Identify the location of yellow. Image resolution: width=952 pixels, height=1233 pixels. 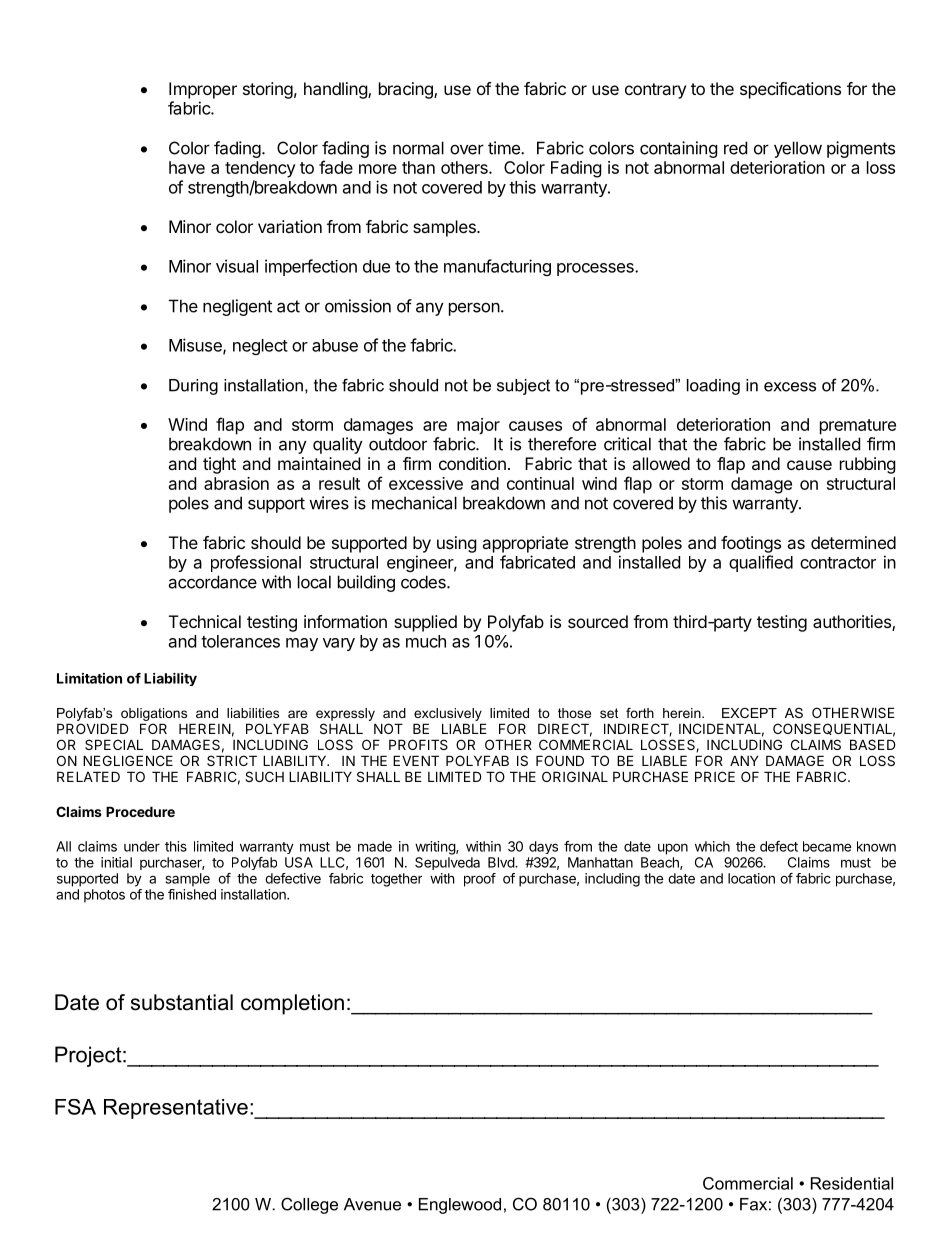
(798, 149).
